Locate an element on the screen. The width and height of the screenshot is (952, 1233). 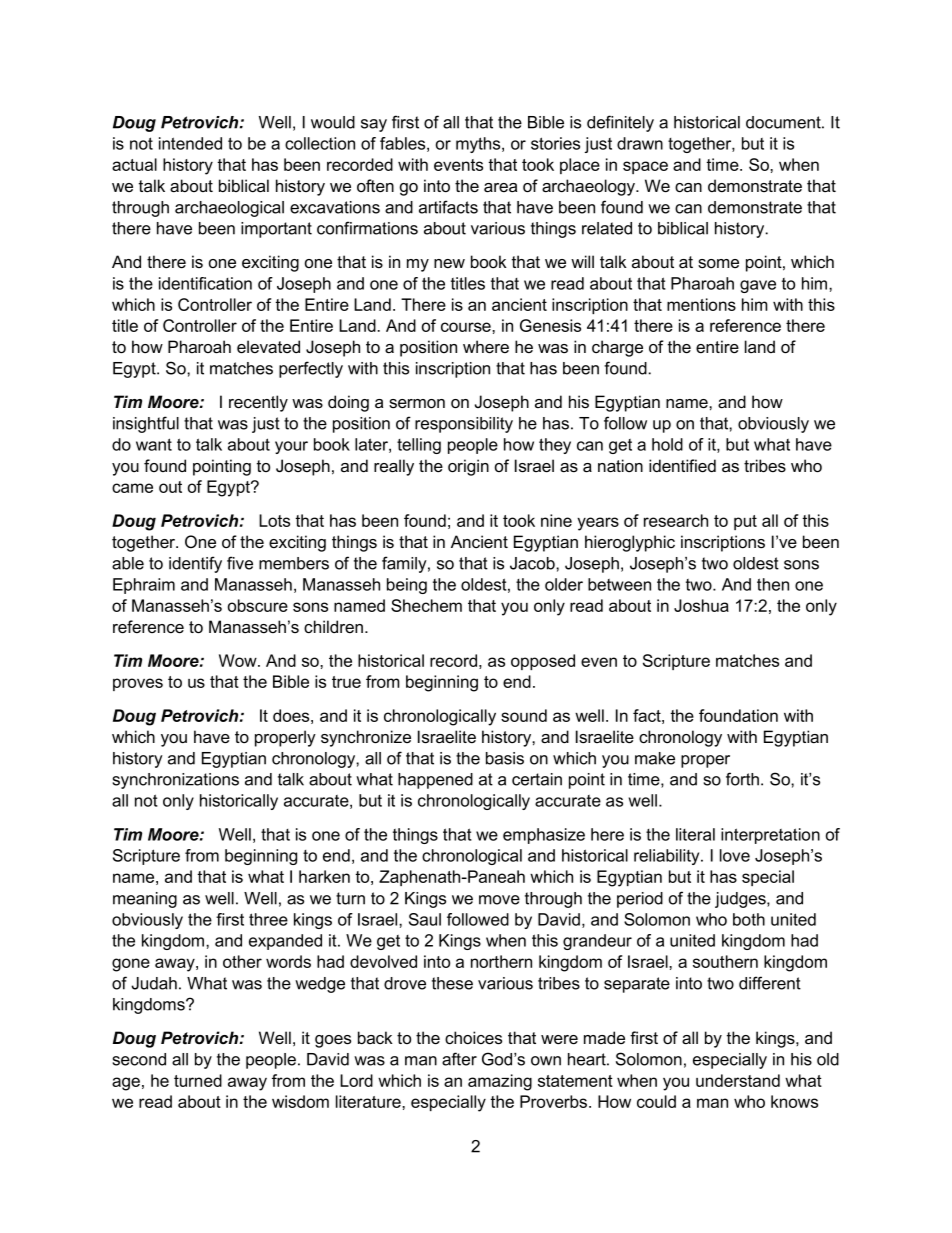
recently is located at coordinates (258, 403).
